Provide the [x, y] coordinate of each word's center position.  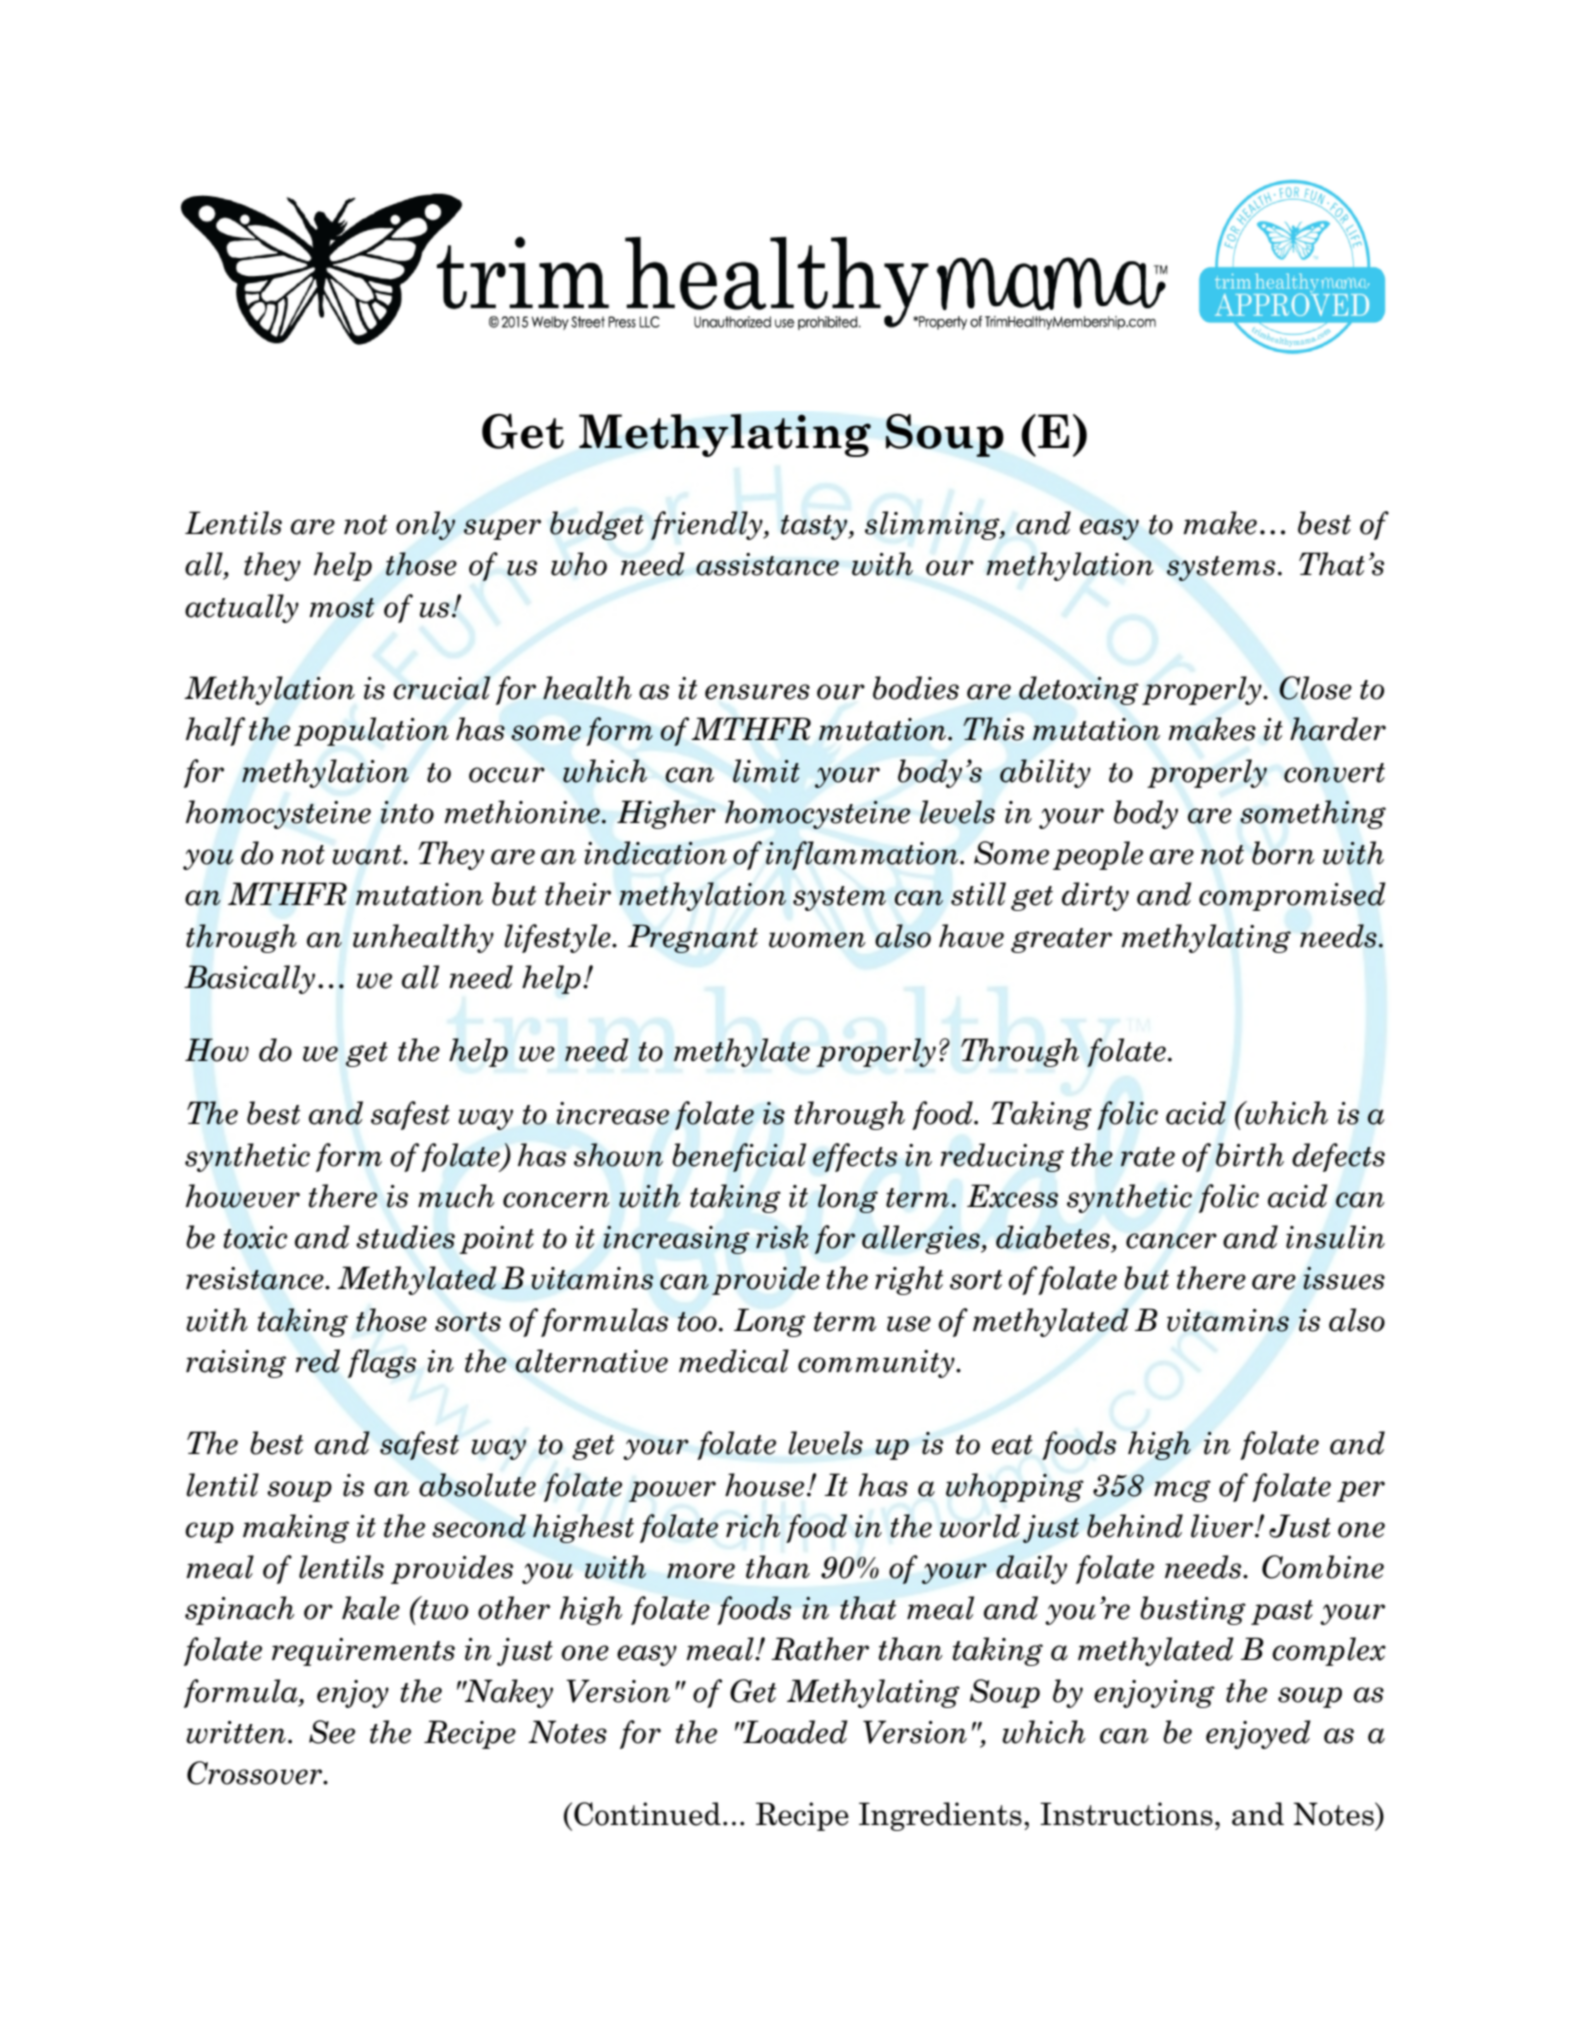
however [243, 1196]
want [368, 855]
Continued [647, 1814]
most [342, 608]
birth [1250, 1155]
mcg [1182, 1491]
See [332, 1732]
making [296, 1528]
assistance [767, 564]
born [1283, 853]
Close [1315, 688]
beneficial [739, 1157]
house [764, 1485]
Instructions [1126, 1814]
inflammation [863, 855]
